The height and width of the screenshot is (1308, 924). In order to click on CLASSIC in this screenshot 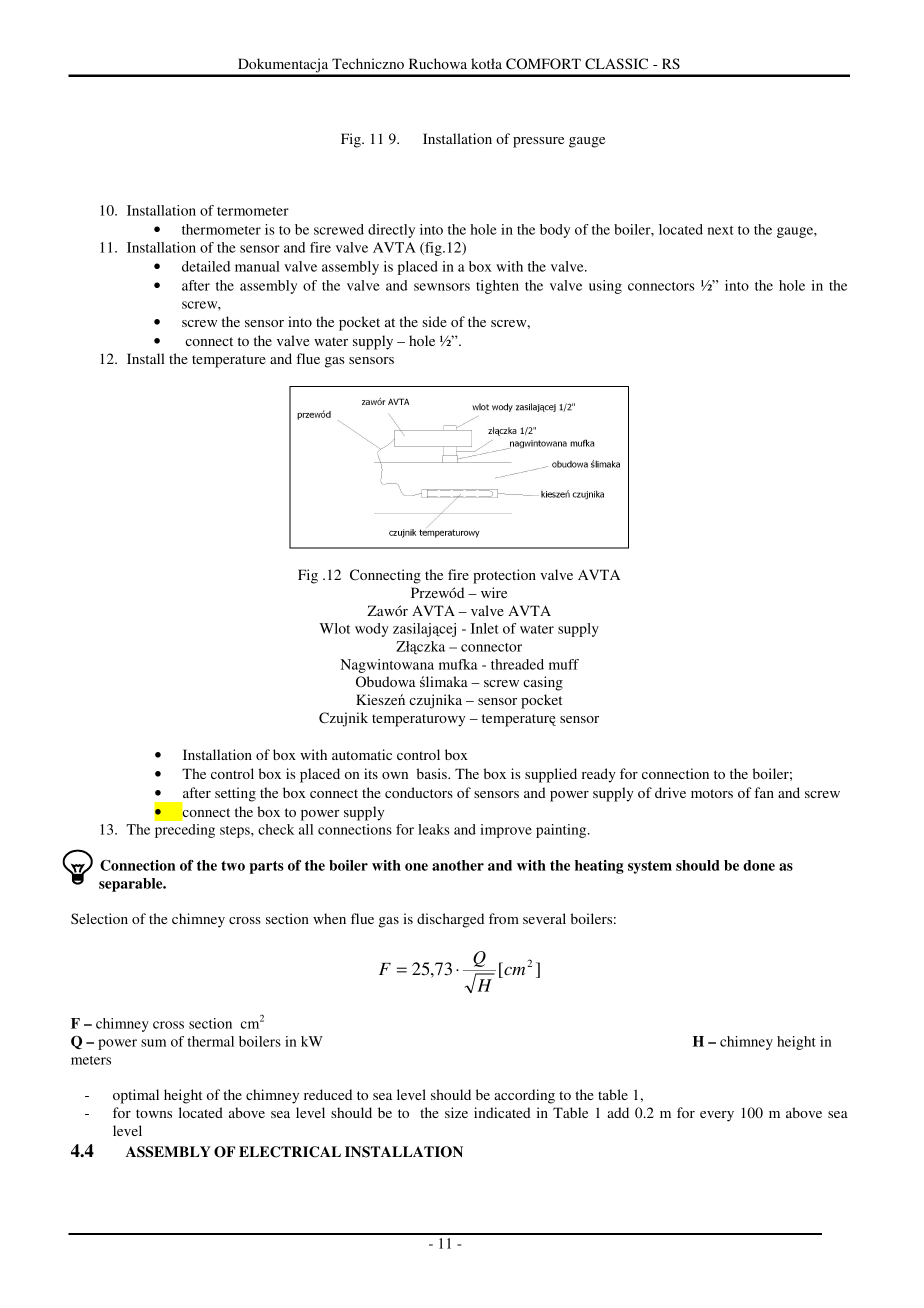, I will do `click(616, 64)`.
